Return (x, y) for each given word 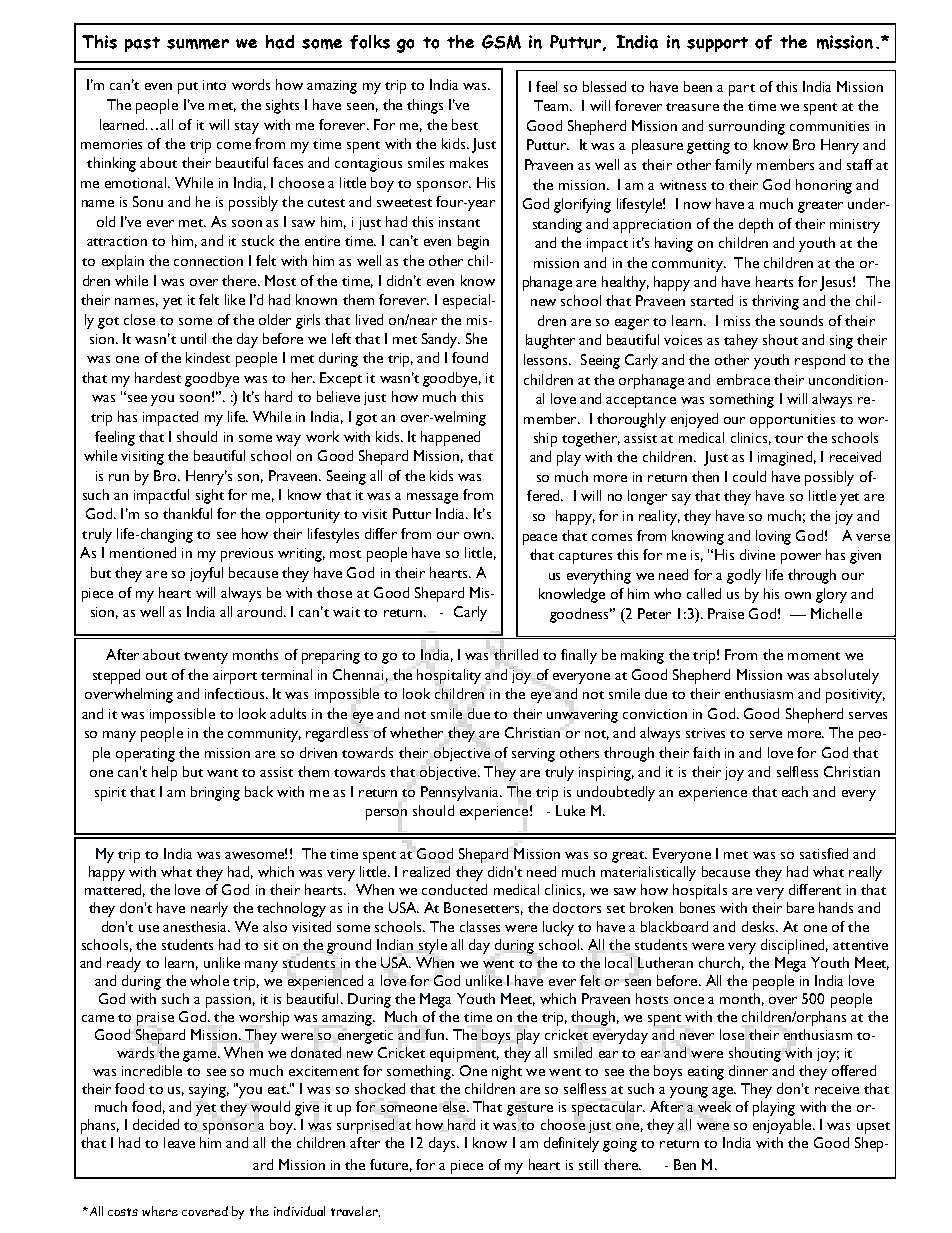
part (742, 90)
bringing (215, 793)
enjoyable (783, 1126)
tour (789, 439)
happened (450, 438)
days (443, 1144)
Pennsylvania (461, 793)
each (795, 791)
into (214, 85)
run (119, 477)
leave (179, 1142)
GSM (501, 42)
